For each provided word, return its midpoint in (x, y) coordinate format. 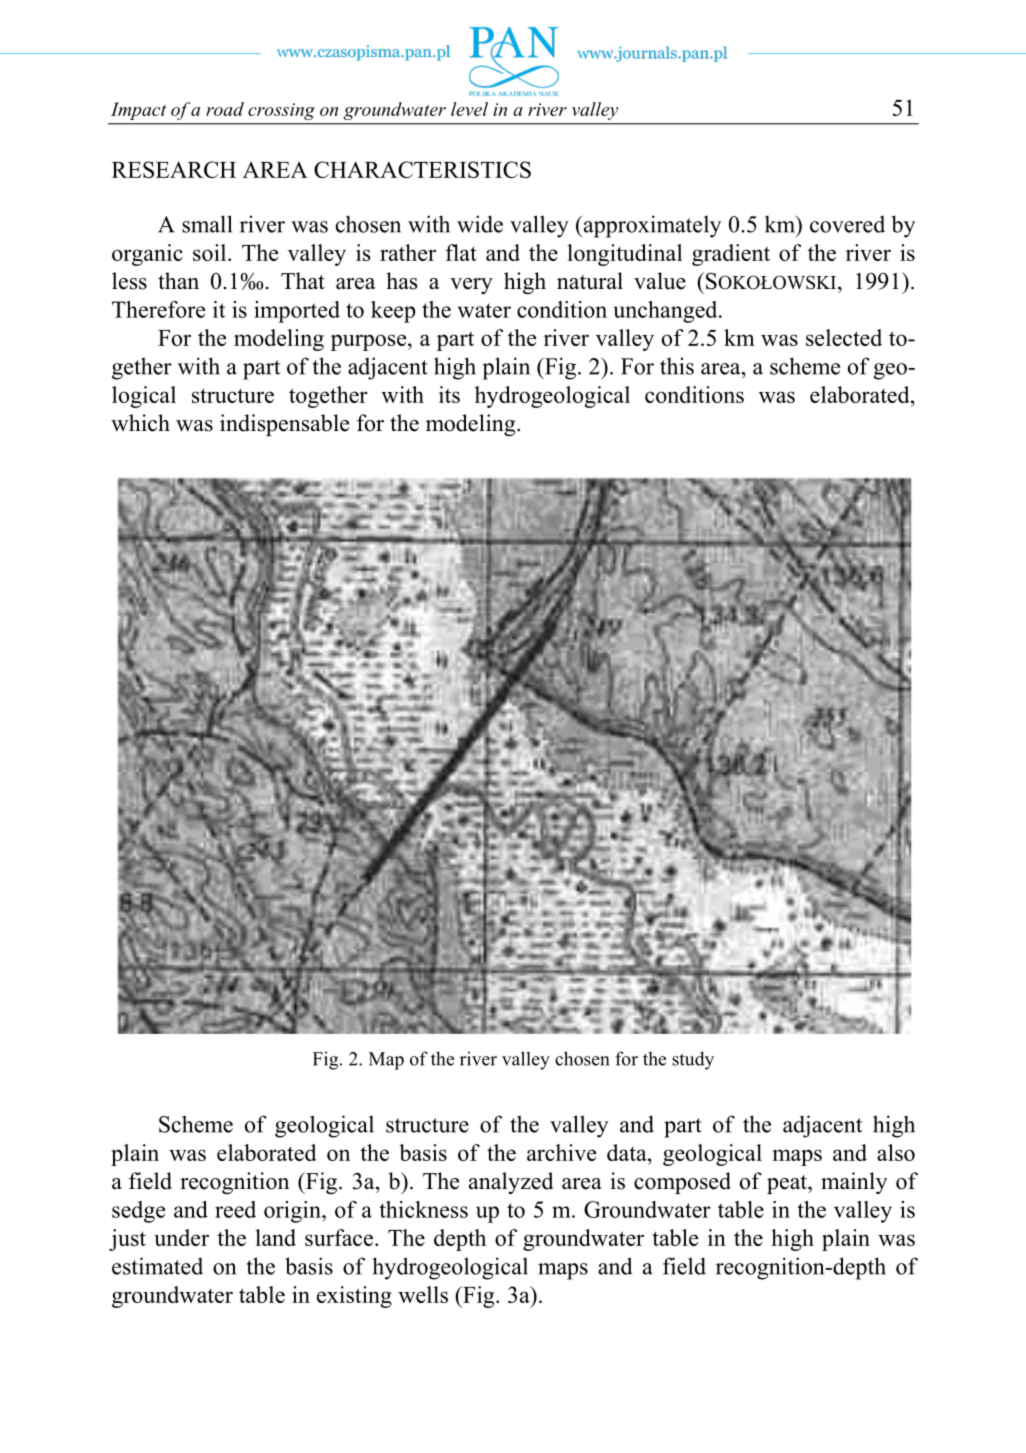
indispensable (284, 425)
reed (235, 1209)
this (677, 366)
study (693, 1060)
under (181, 1237)
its (449, 394)
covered (847, 224)
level (469, 109)
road (225, 109)
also (896, 1152)
